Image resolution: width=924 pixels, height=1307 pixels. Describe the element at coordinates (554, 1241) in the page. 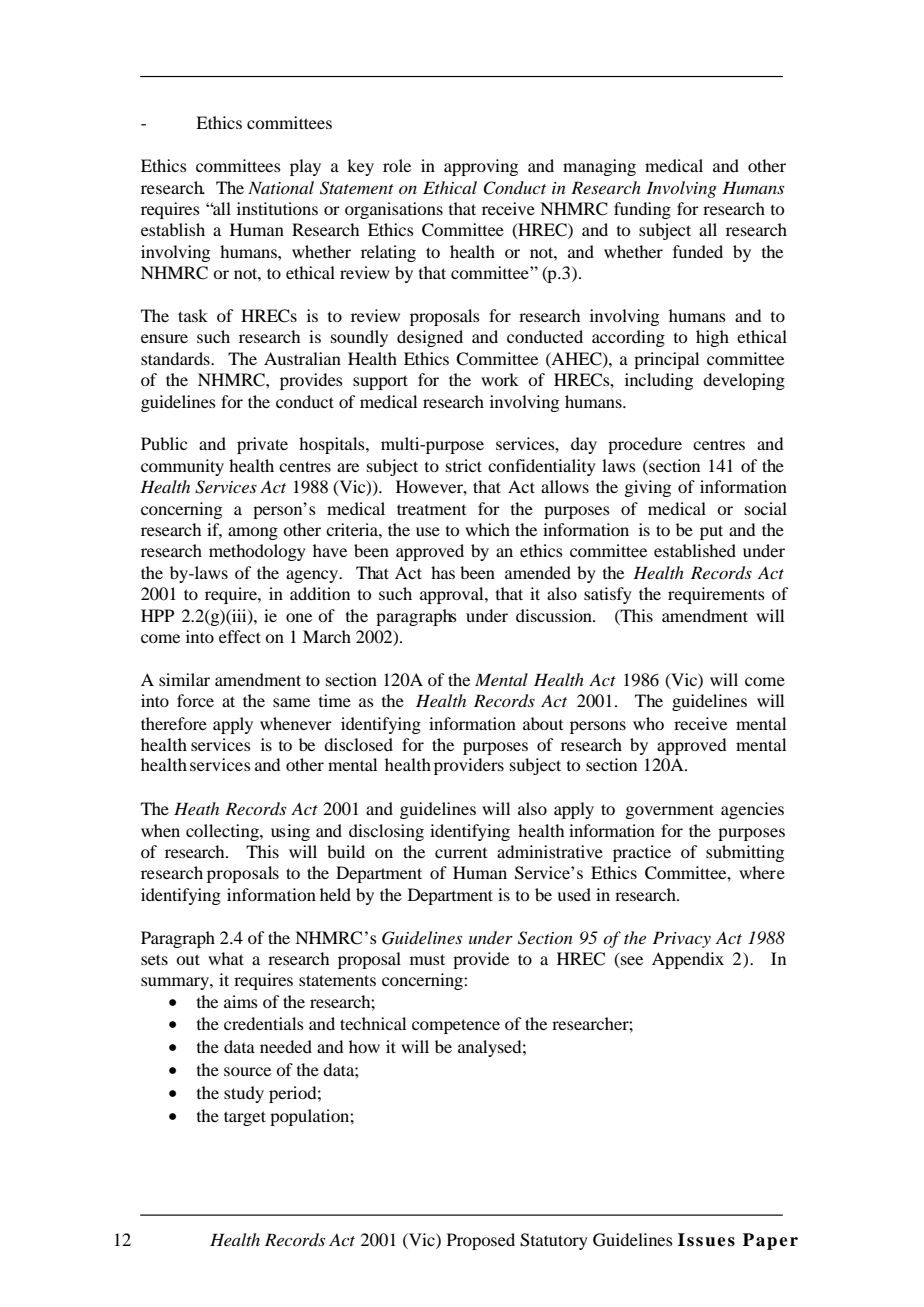

I see `Statutory` at that location.
